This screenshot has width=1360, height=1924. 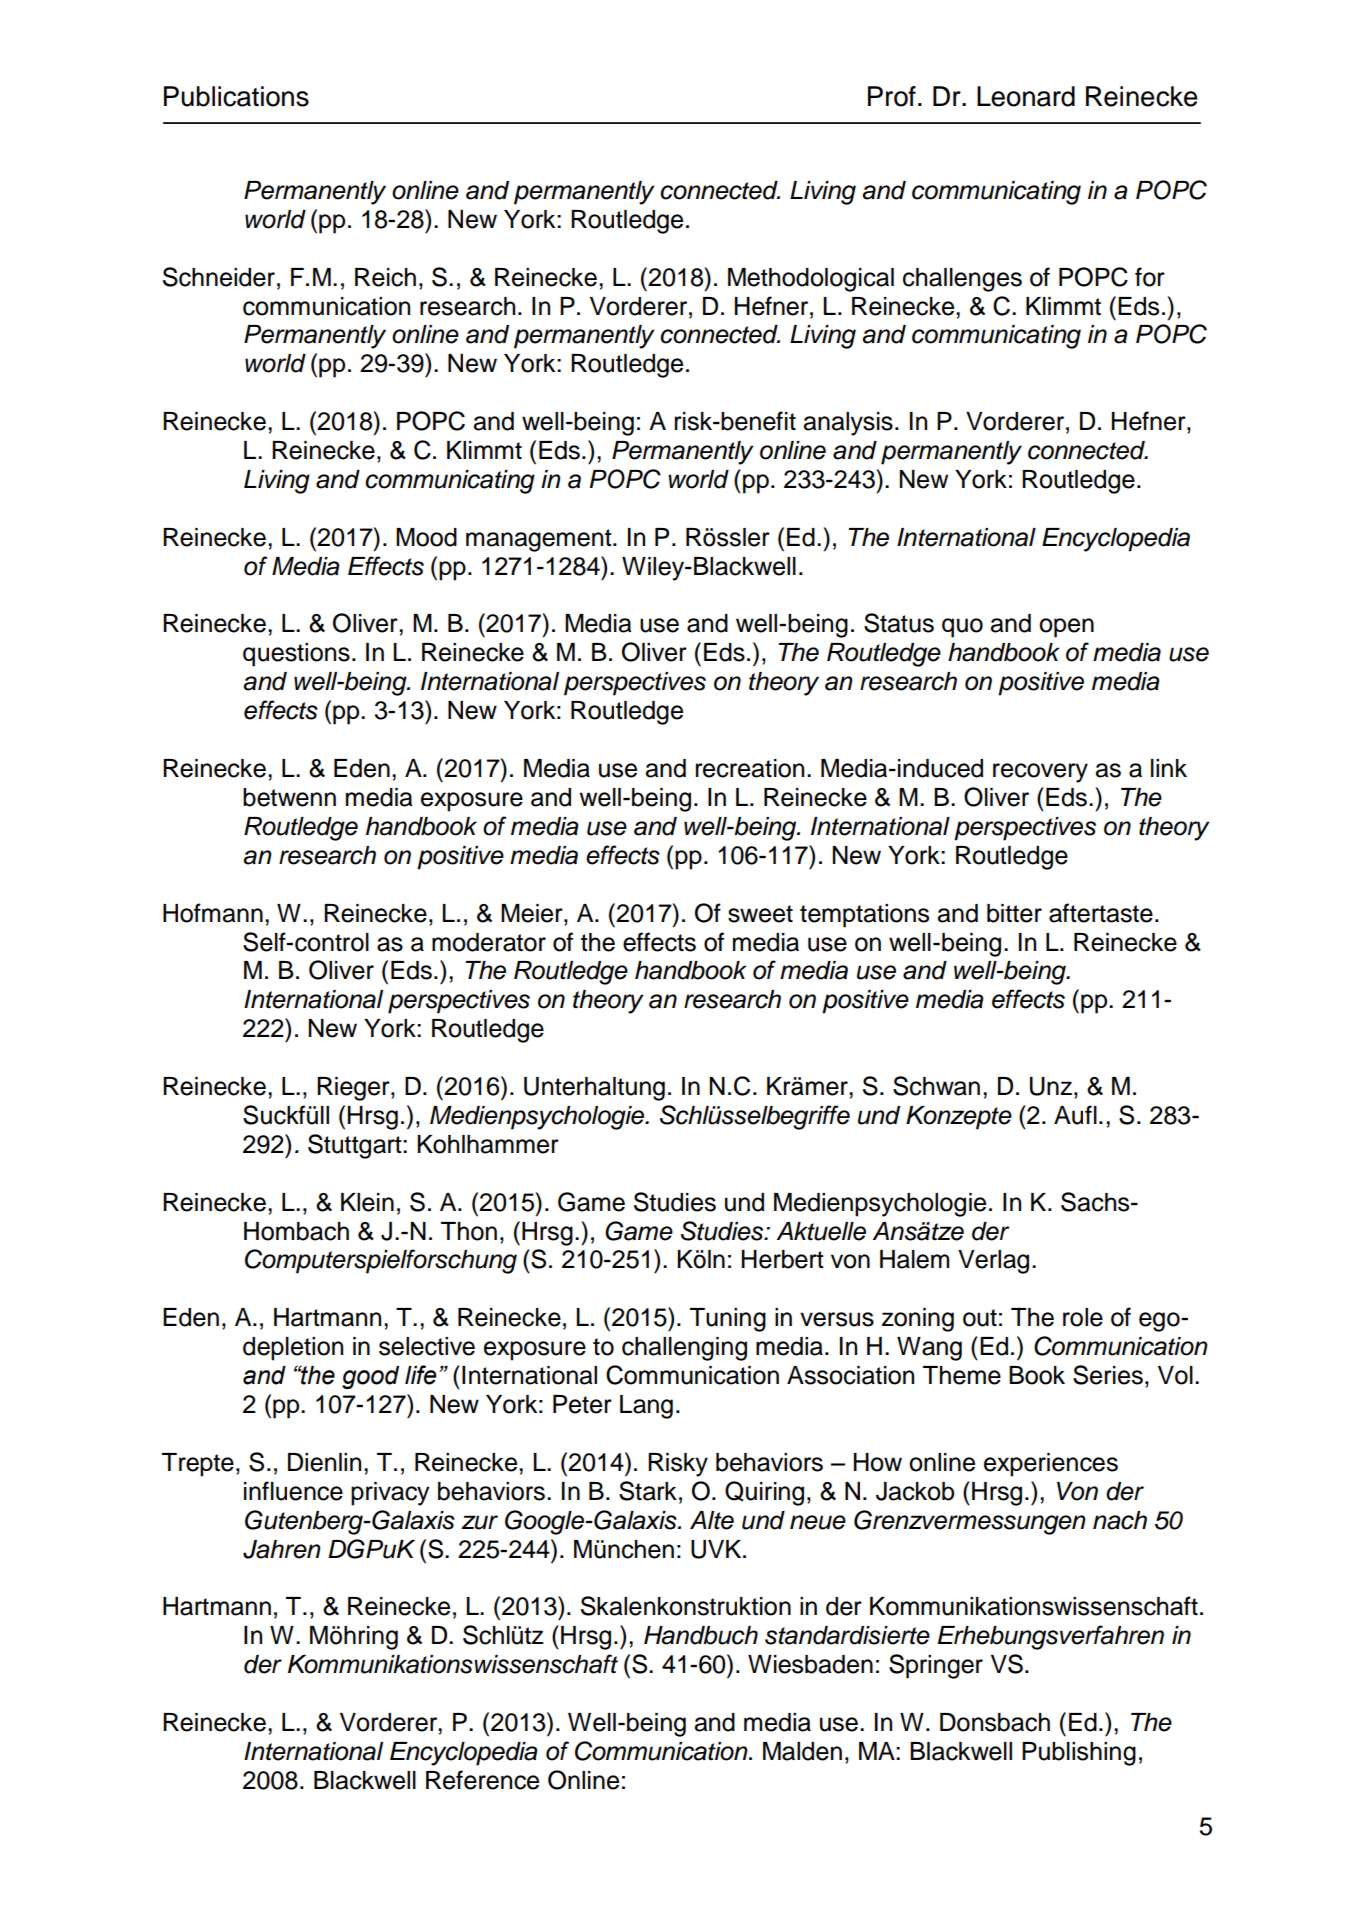 What do you see at coordinates (1079, 1754) in the screenshot?
I see `Publishing` at bounding box center [1079, 1754].
